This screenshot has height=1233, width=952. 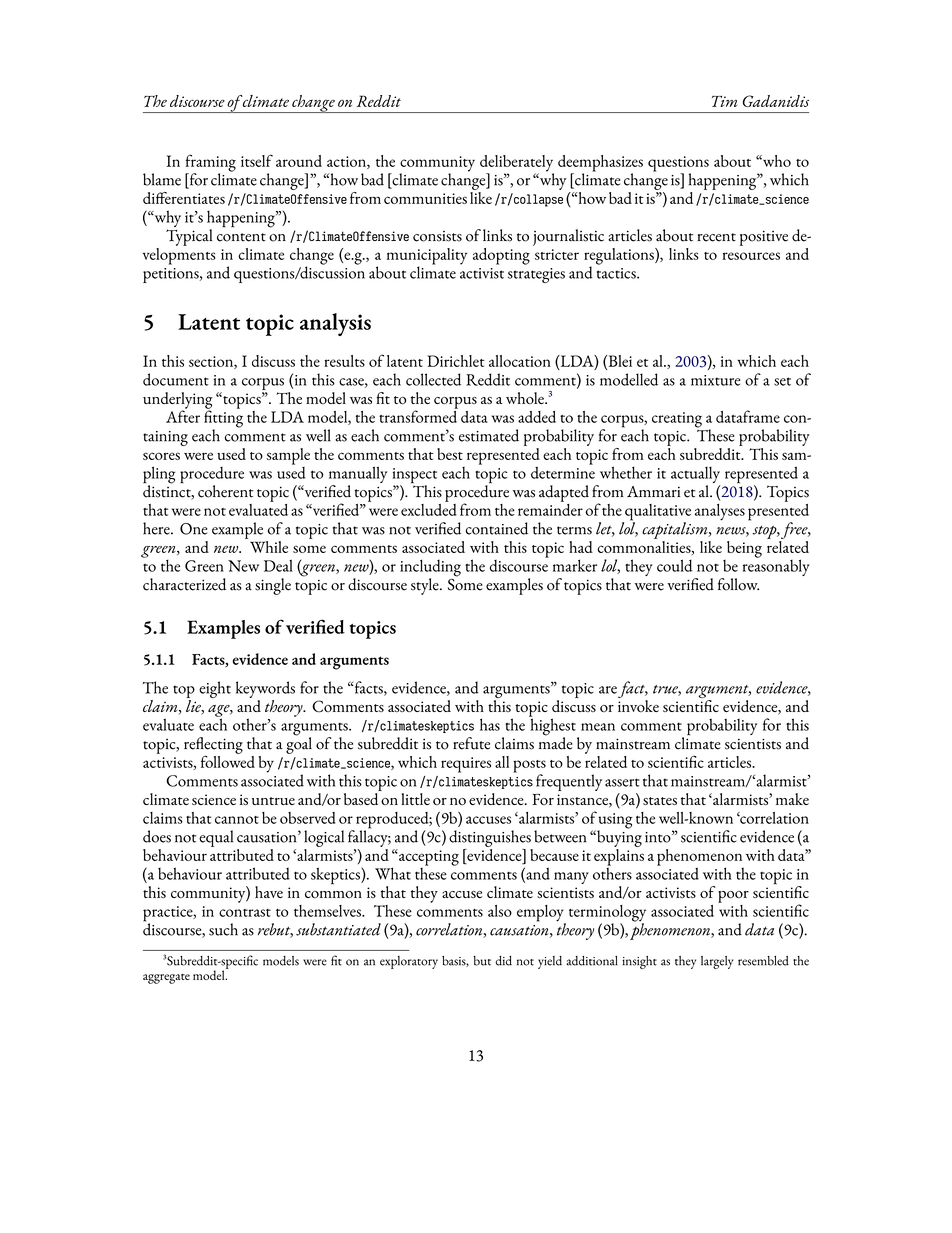 What do you see at coordinates (660, 801) in the screenshot?
I see `states` at bounding box center [660, 801].
